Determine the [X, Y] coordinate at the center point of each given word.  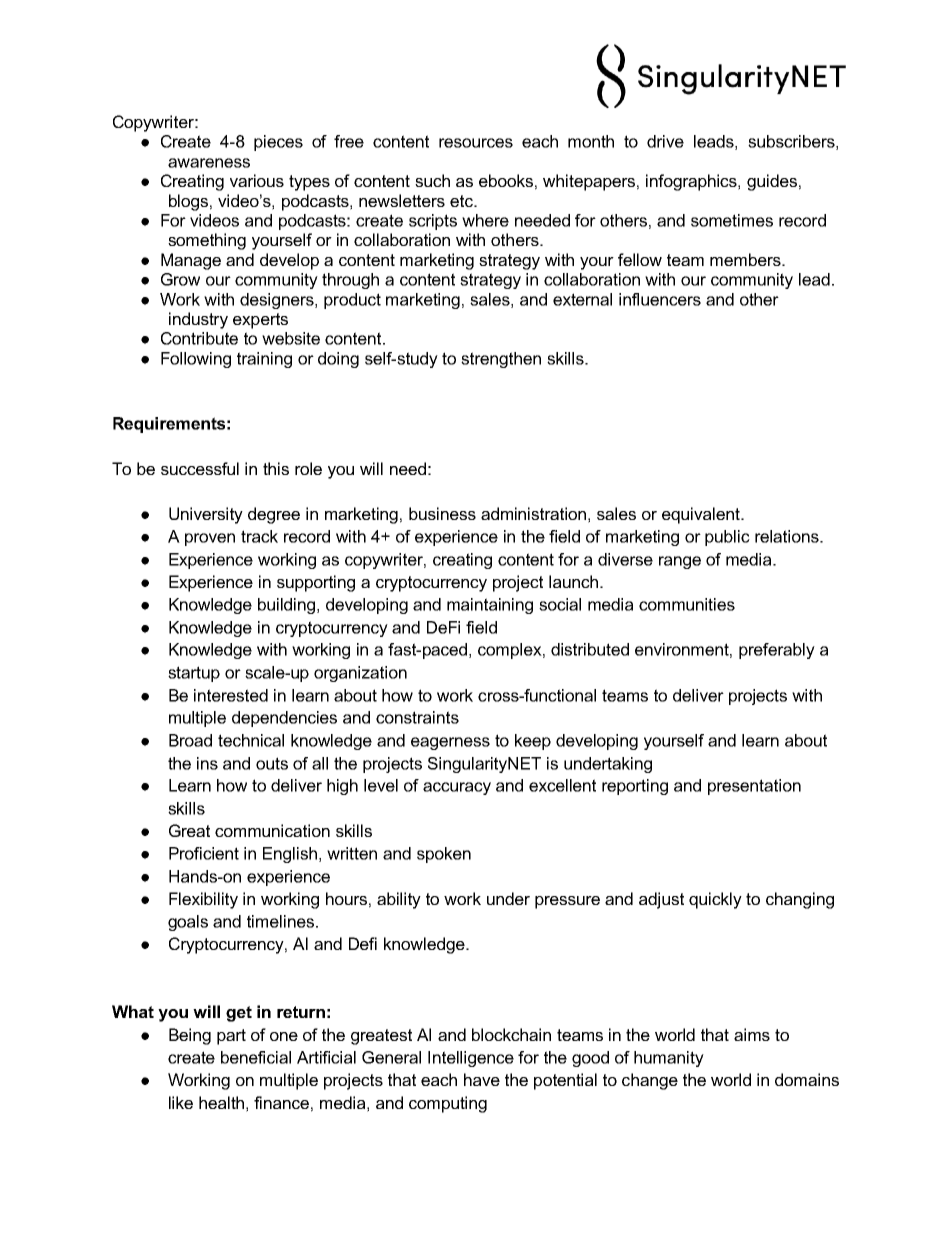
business [442, 513]
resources [476, 143]
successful [200, 468]
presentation [754, 787]
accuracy [457, 788]
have [482, 1079]
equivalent [702, 515]
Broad [190, 740]
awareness [209, 163]
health [221, 1102]
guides [772, 182]
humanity [669, 1059]
